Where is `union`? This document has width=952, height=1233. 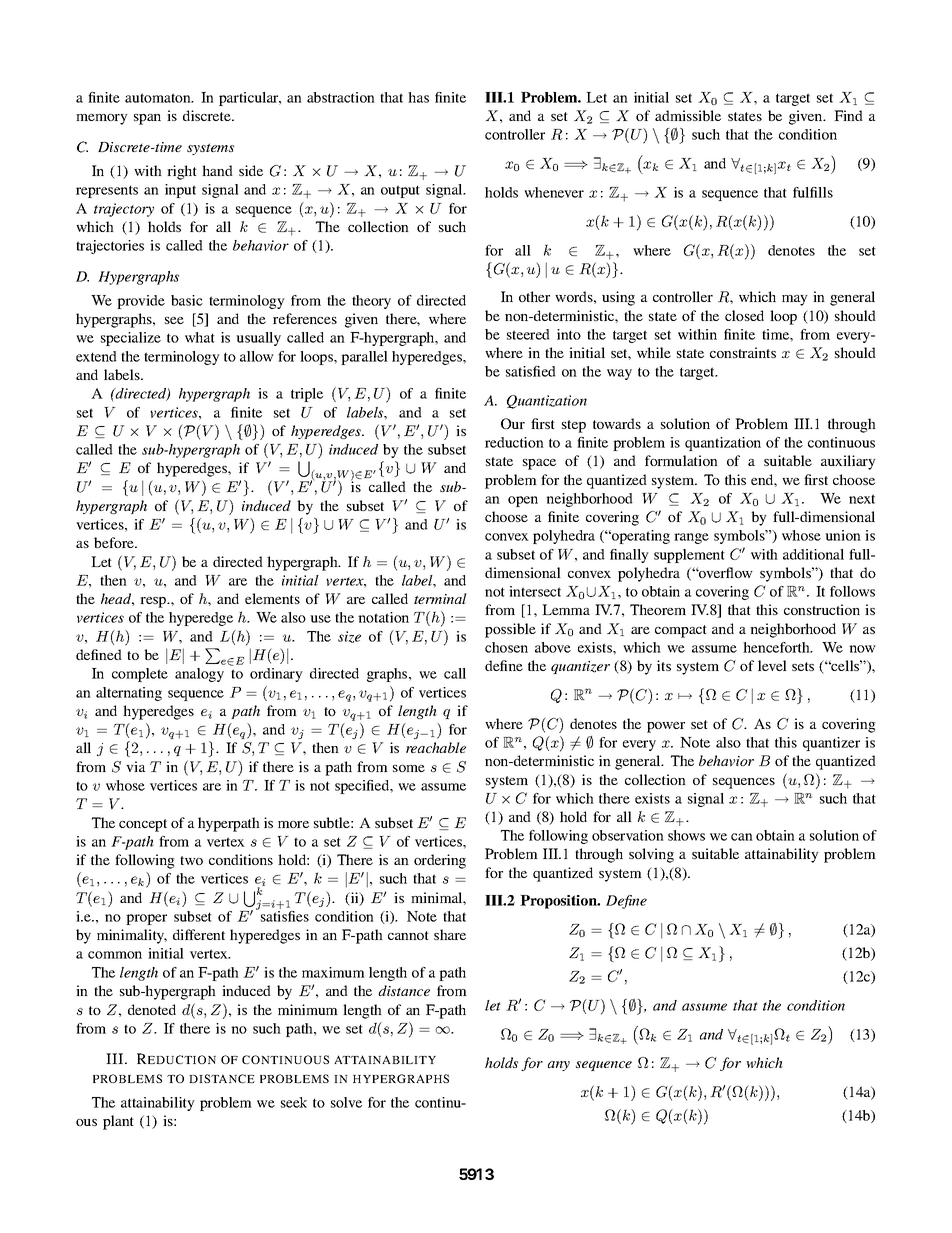
union is located at coordinates (843, 535).
